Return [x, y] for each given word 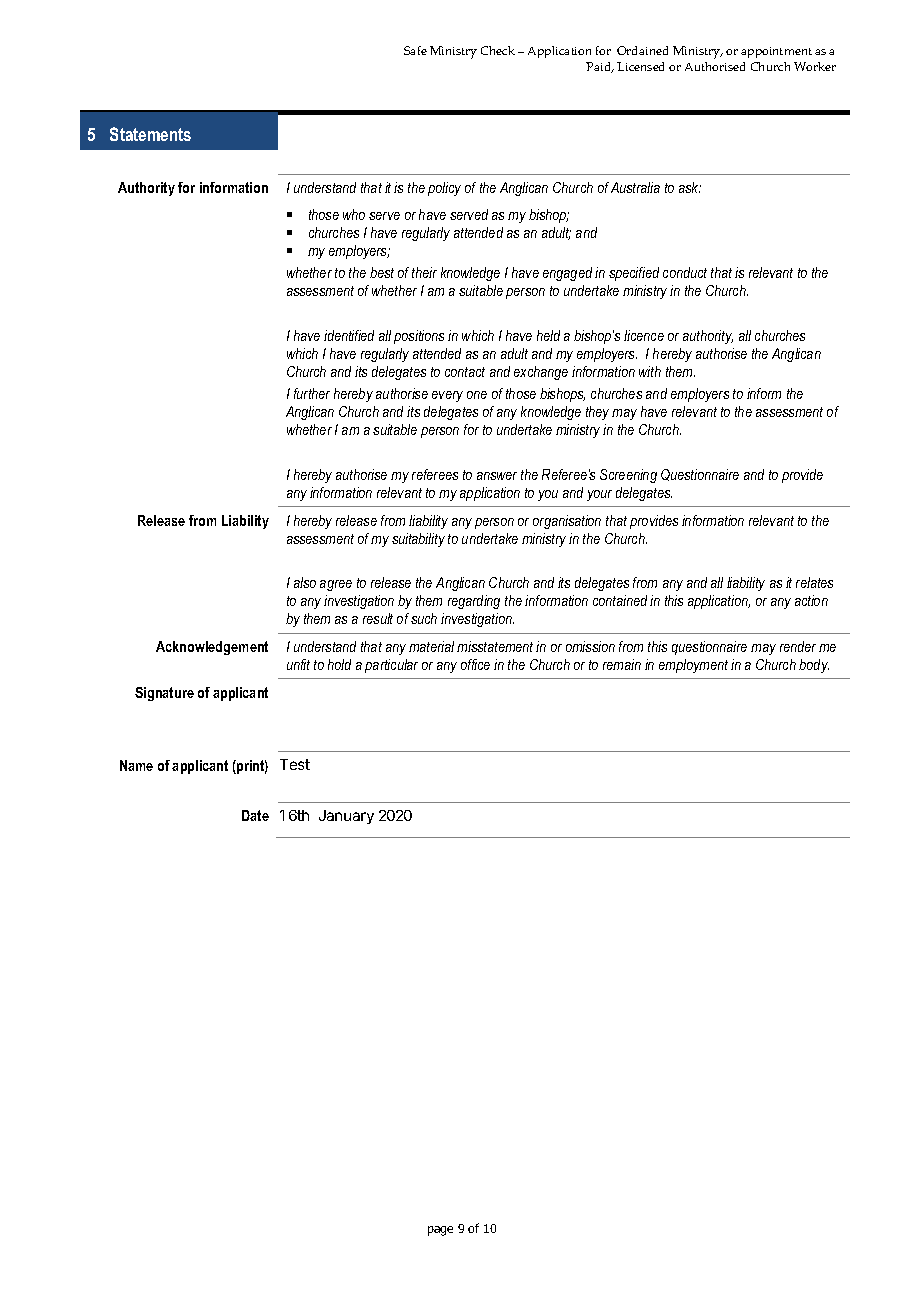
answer [497, 476]
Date [255, 815]
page [440, 1231]
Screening [628, 476]
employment [693, 666]
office [475, 664]
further [312, 393]
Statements [150, 134]
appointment [776, 52]
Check [498, 50]
